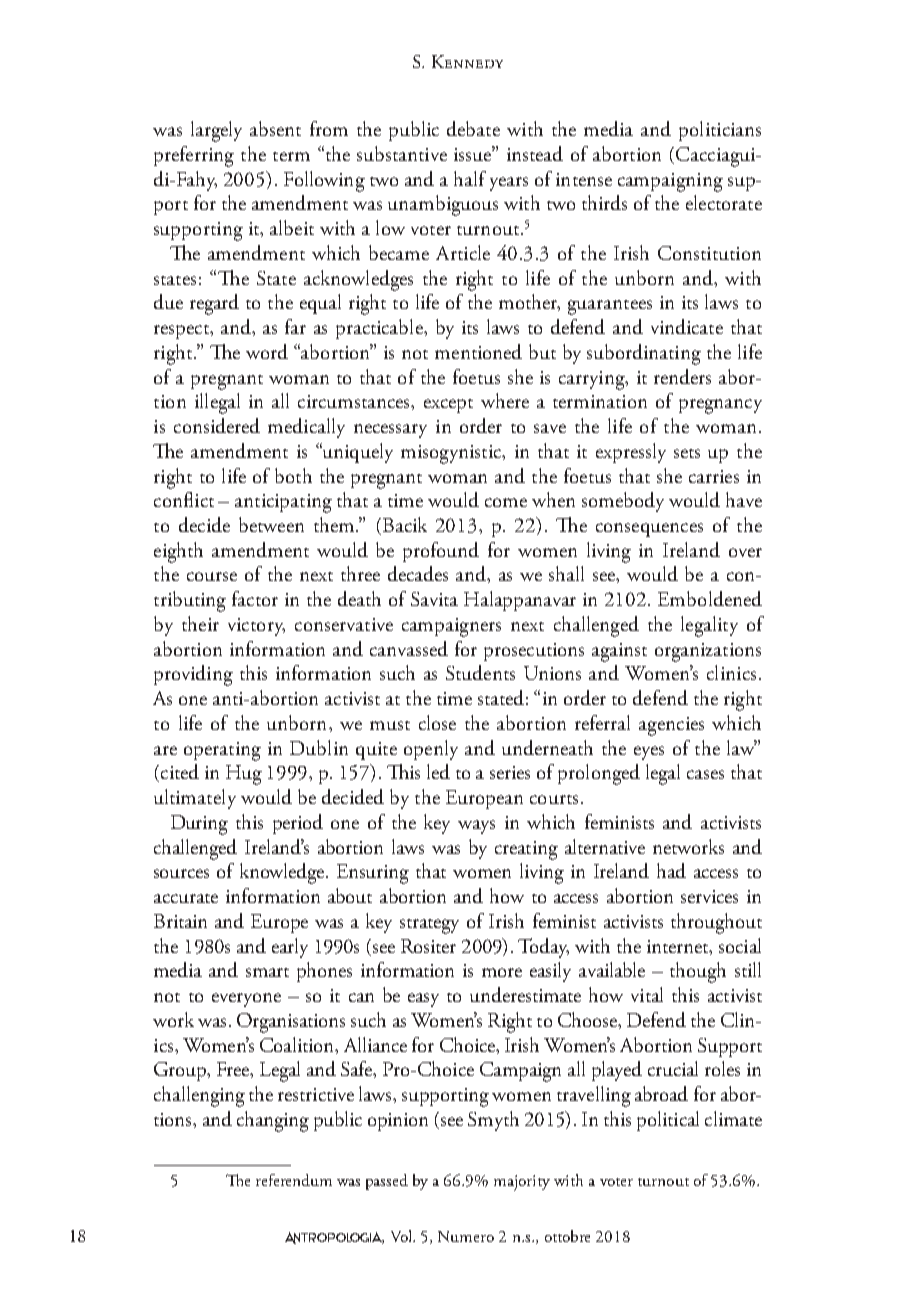 The height and width of the screenshot is (1305, 924). I want to click on strategy, so click(429, 926).
